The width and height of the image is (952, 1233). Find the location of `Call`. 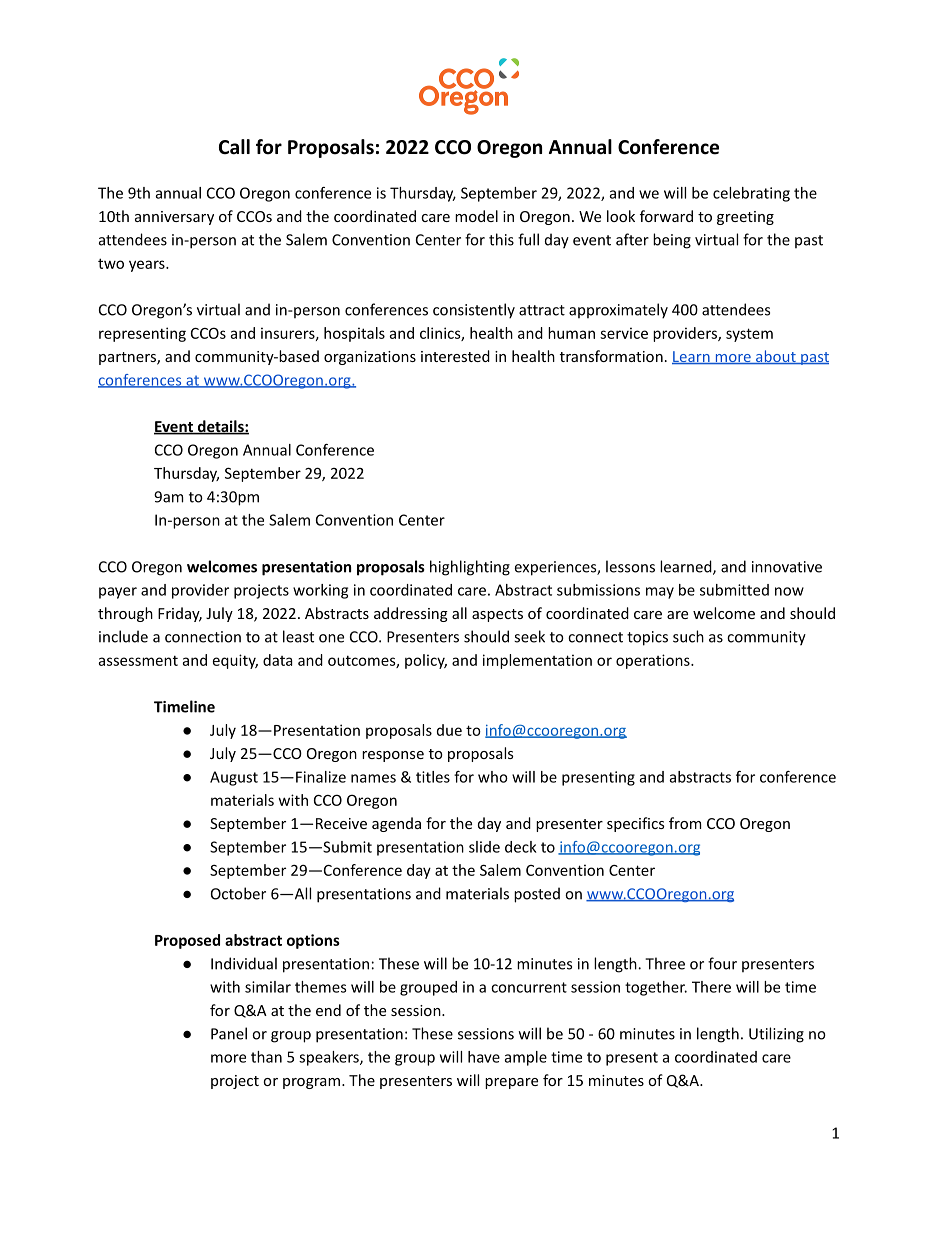

Call is located at coordinates (234, 147).
